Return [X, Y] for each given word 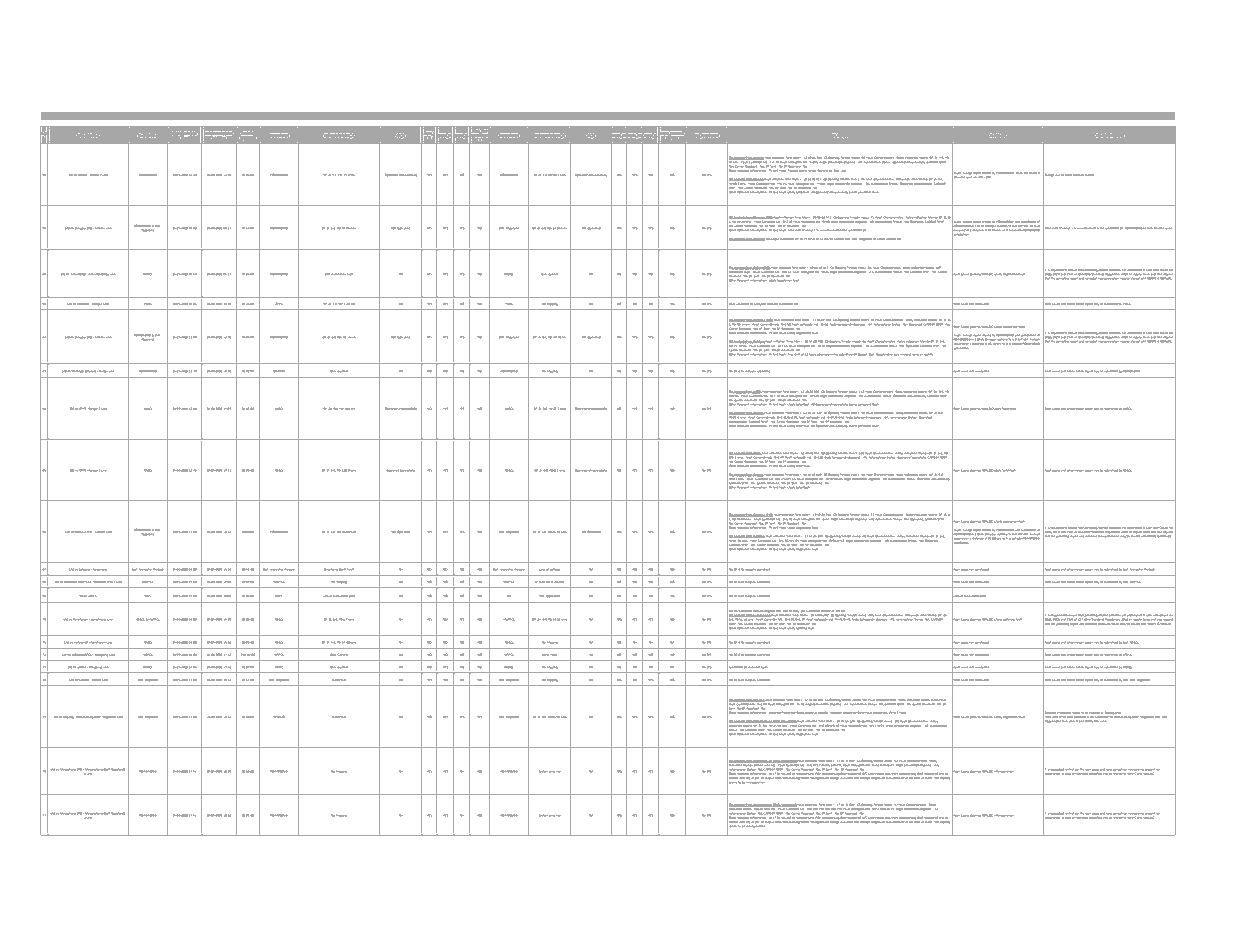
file [843, 611]
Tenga [95, 569]
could [740, 304]
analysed [760, 304]
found [1033, 173]
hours [812, 354]
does [752, 667]
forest [812, 171]
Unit [91, 596]
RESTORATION [215, 133]
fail [548, 582]
